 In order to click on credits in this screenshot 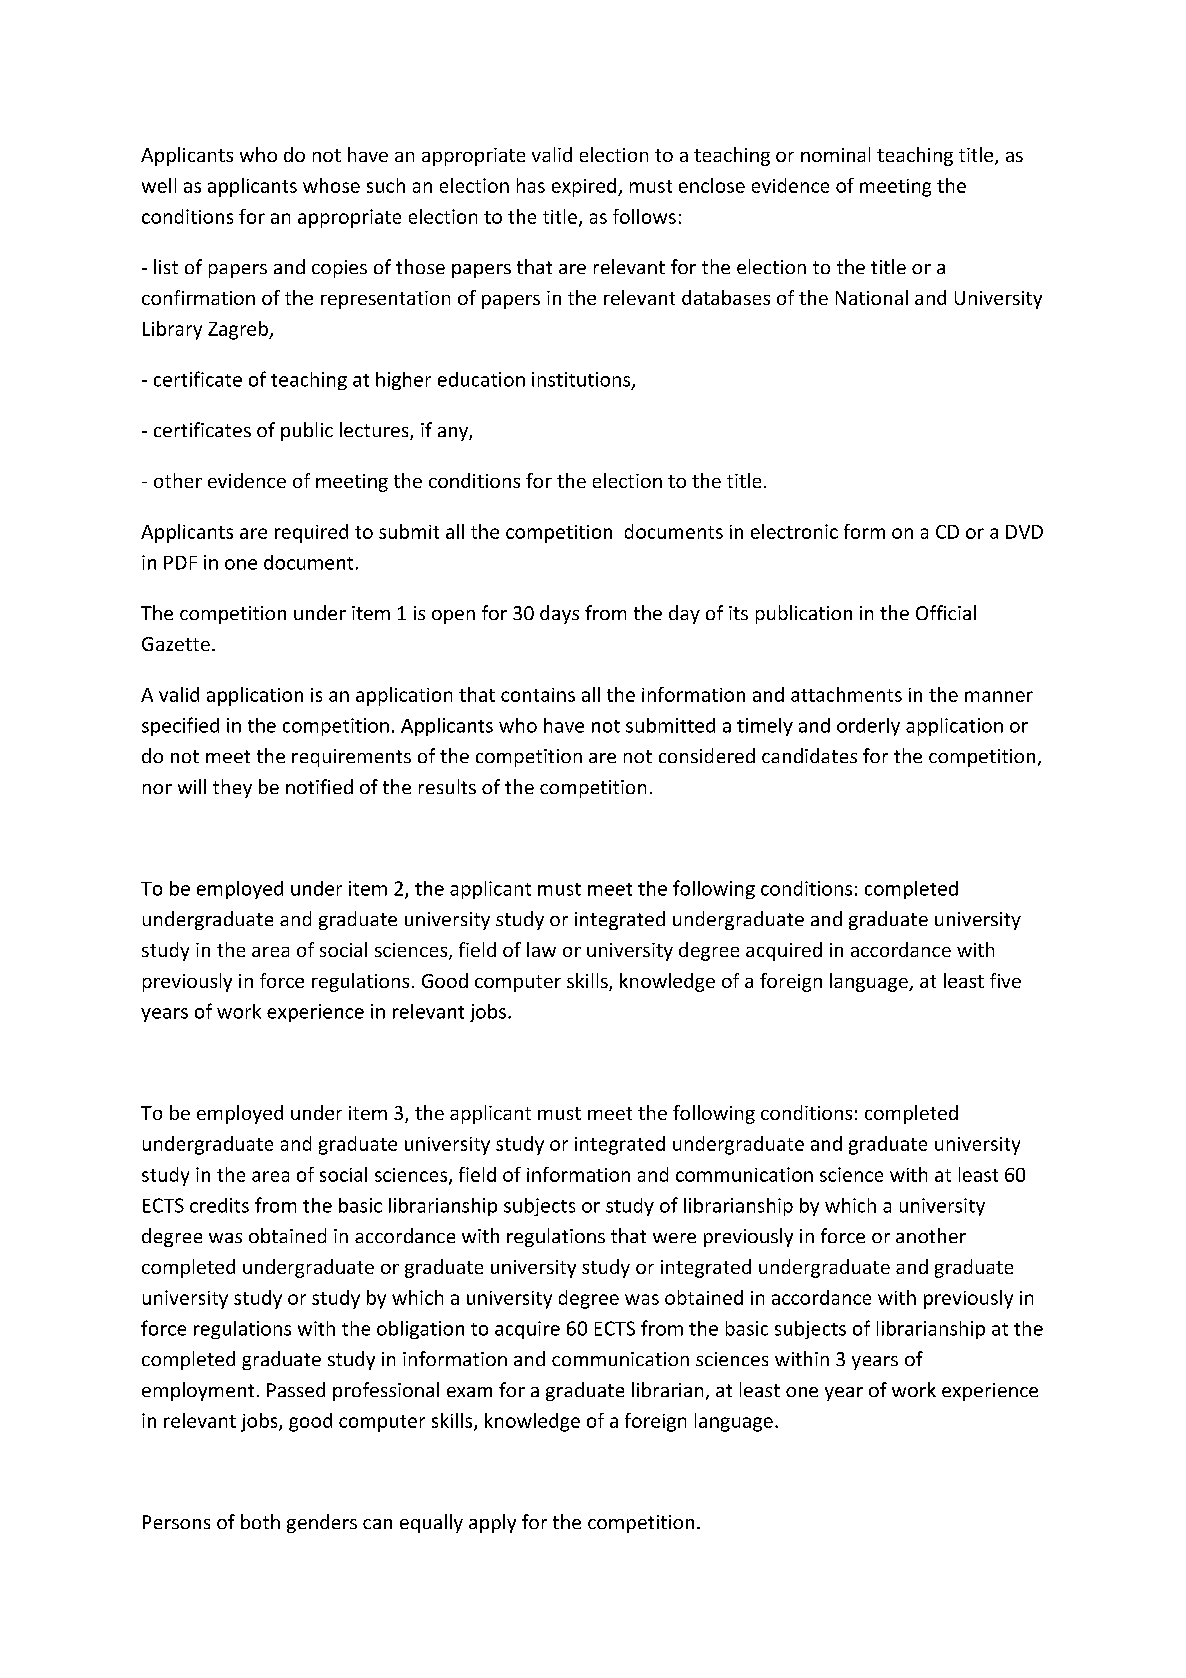, I will do `click(219, 1205)`.
